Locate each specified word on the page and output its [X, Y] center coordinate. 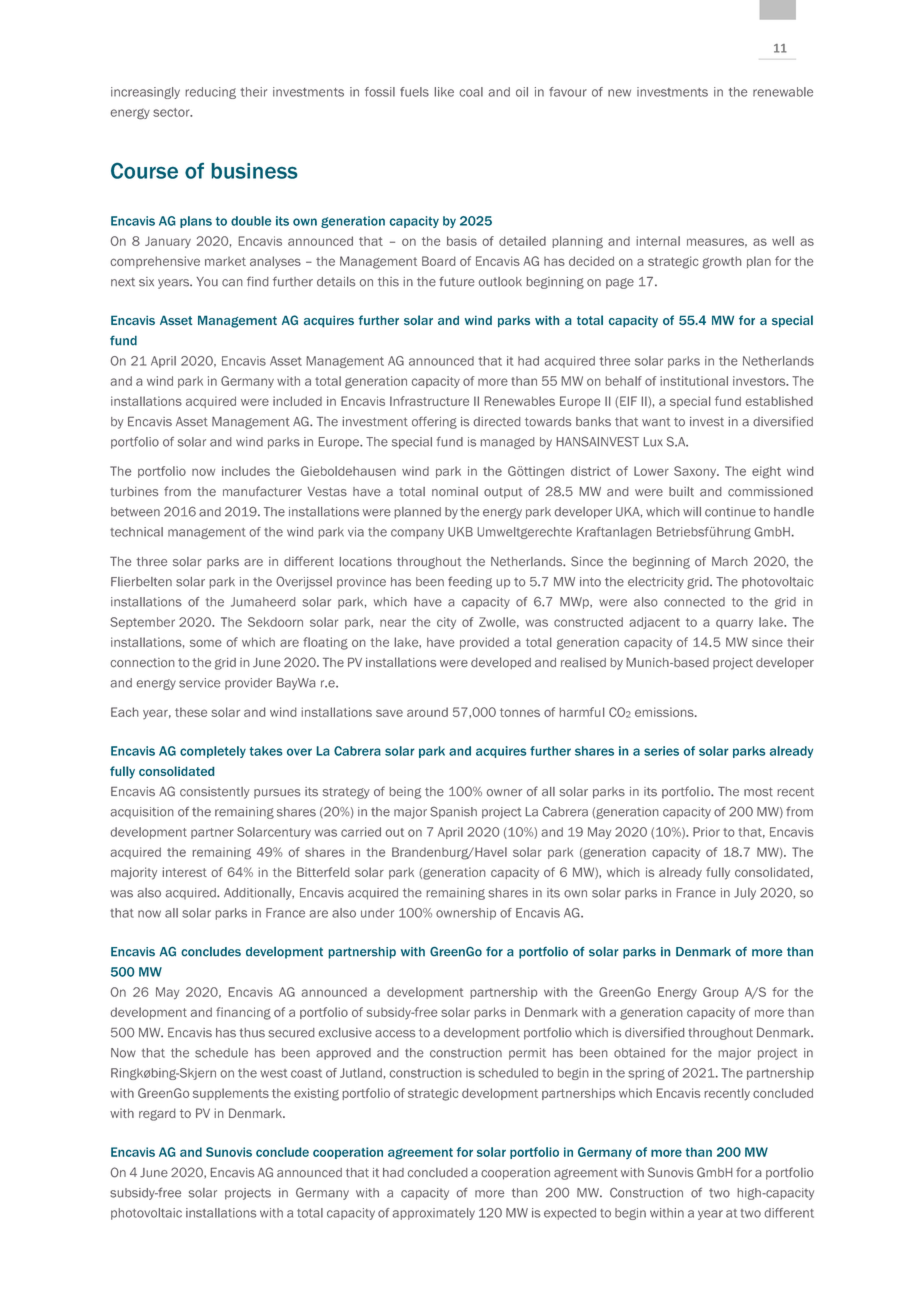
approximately [433, 1214]
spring [646, 1074]
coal [471, 92]
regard [157, 1114]
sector [172, 112]
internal [658, 241]
